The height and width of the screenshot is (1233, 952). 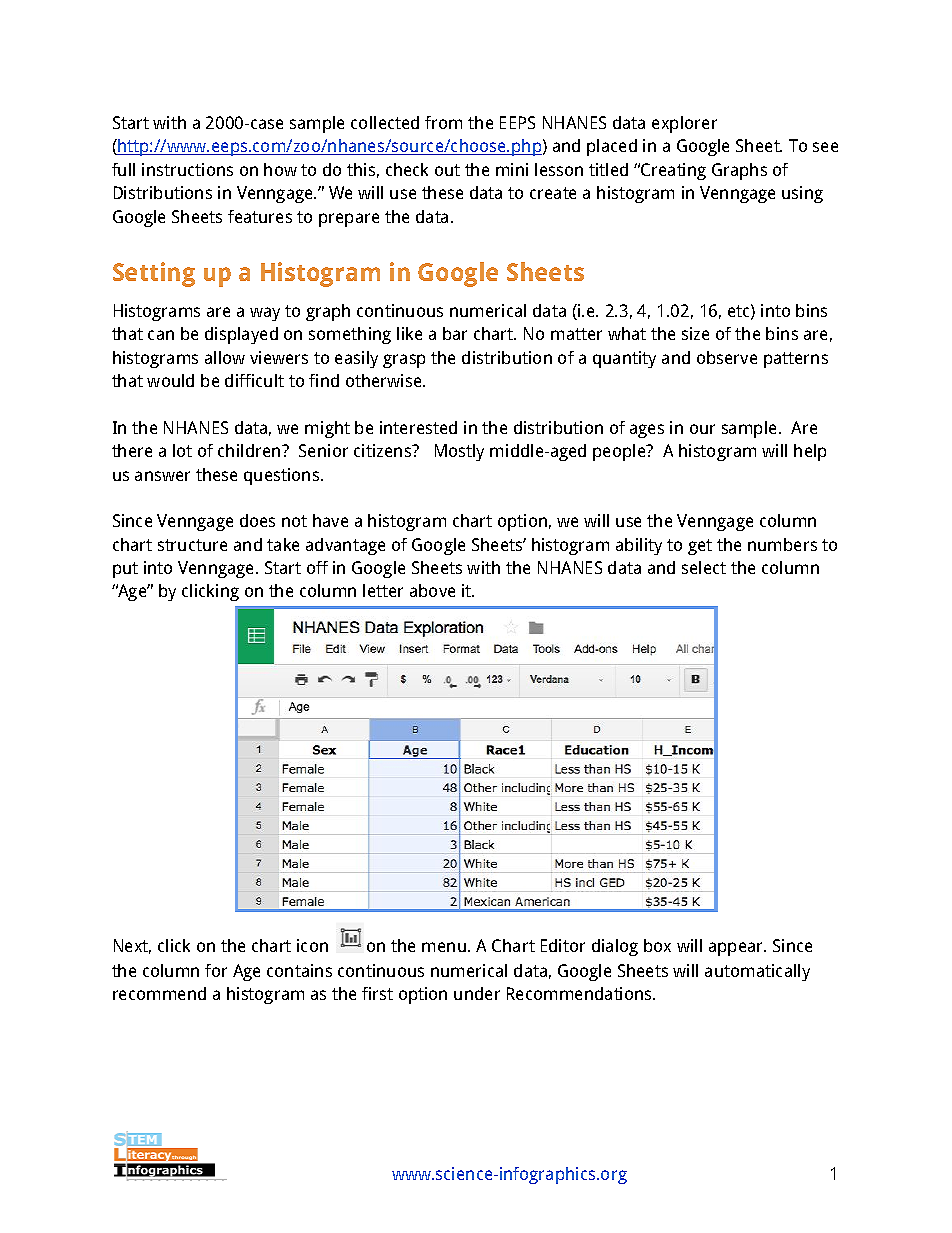 What do you see at coordinates (447, 170) in the screenshot?
I see `out` at bounding box center [447, 170].
